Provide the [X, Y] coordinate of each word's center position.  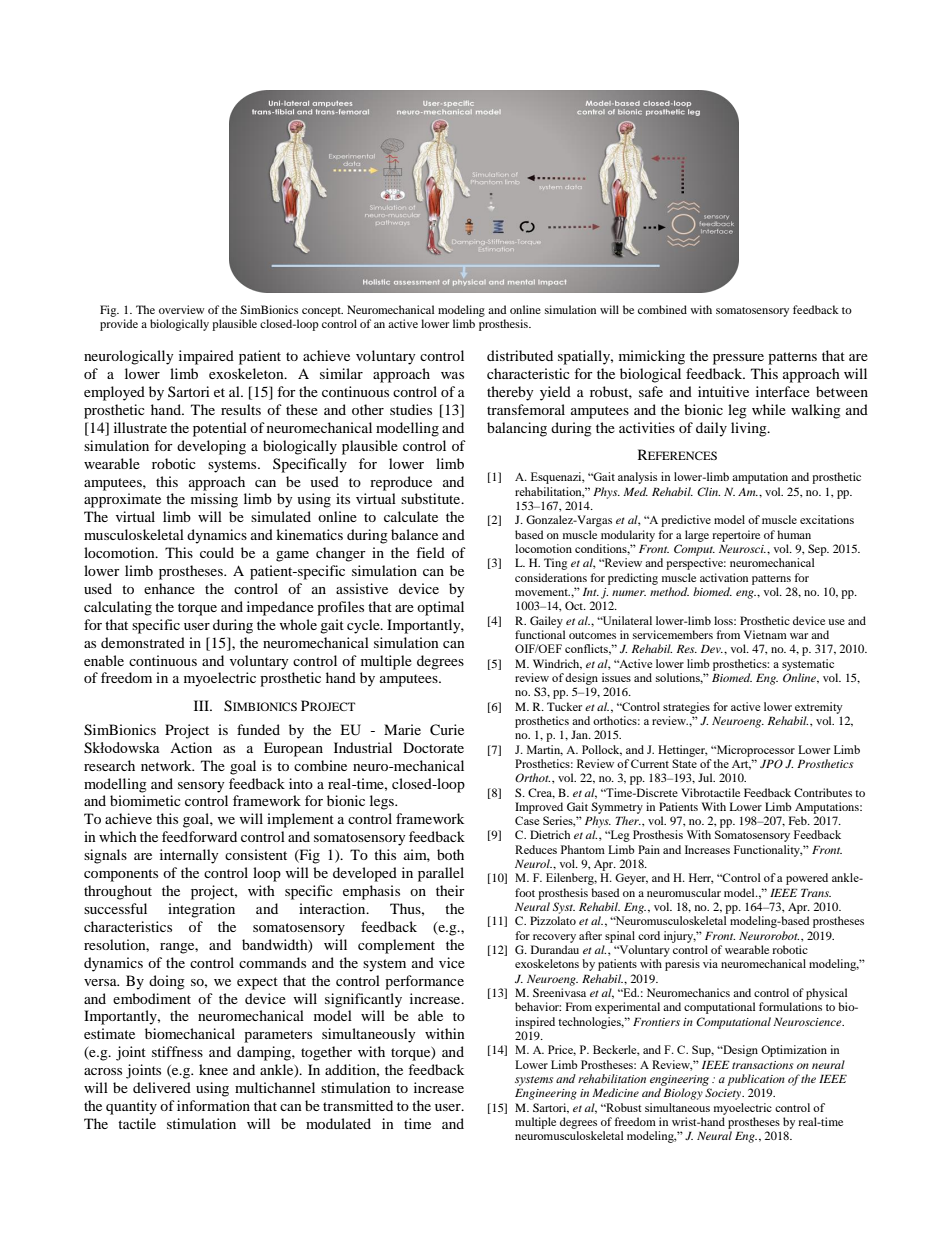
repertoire [736, 536]
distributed [520, 355]
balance [414, 534]
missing [214, 500]
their [450, 890]
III [202, 705]
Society [724, 1094]
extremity [819, 708]
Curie [447, 730]
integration [201, 910]
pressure [738, 359]
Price [562, 1050]
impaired [206, 357]
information [213, 1105]
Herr [701, 878]
